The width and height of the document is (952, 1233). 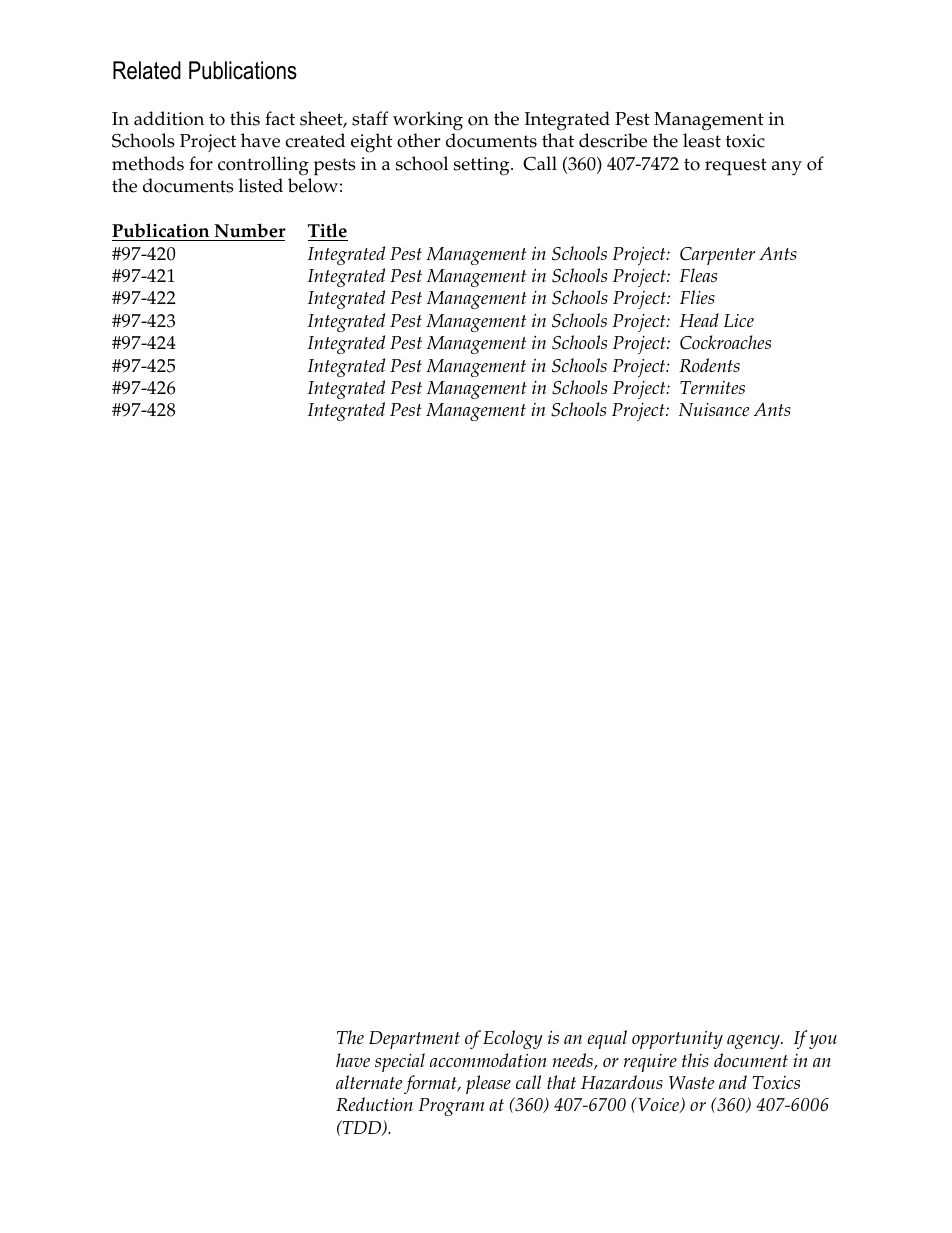 What do you see at coordinates (250, 230) in the document?
I see `Number` at bounding box center [250, 230].
